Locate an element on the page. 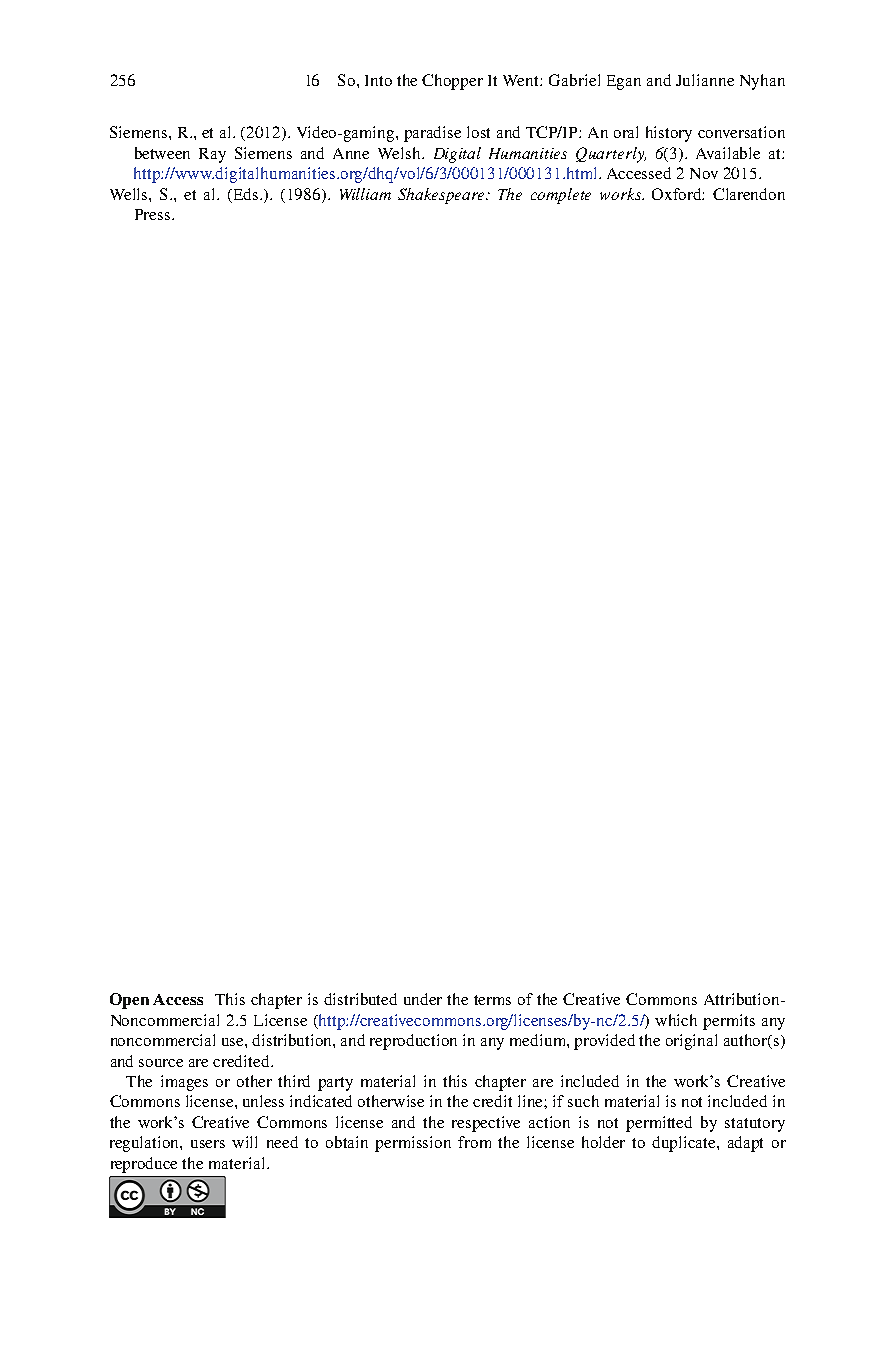 This page has width=896, height=1359. Ray is located at coordinates (212, 155).
